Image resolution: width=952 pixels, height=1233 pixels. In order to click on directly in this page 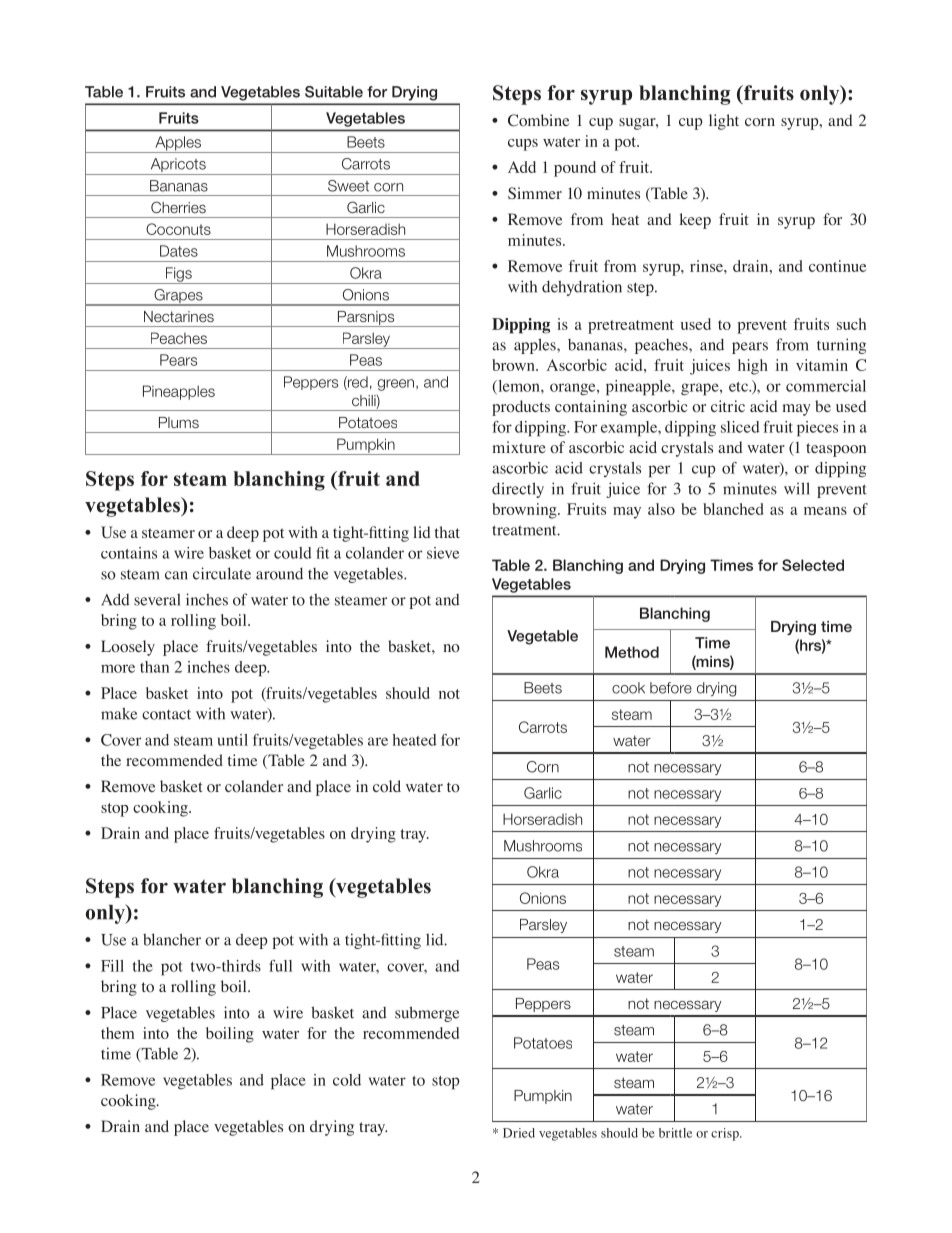, I will do `click(518, 490)`.
